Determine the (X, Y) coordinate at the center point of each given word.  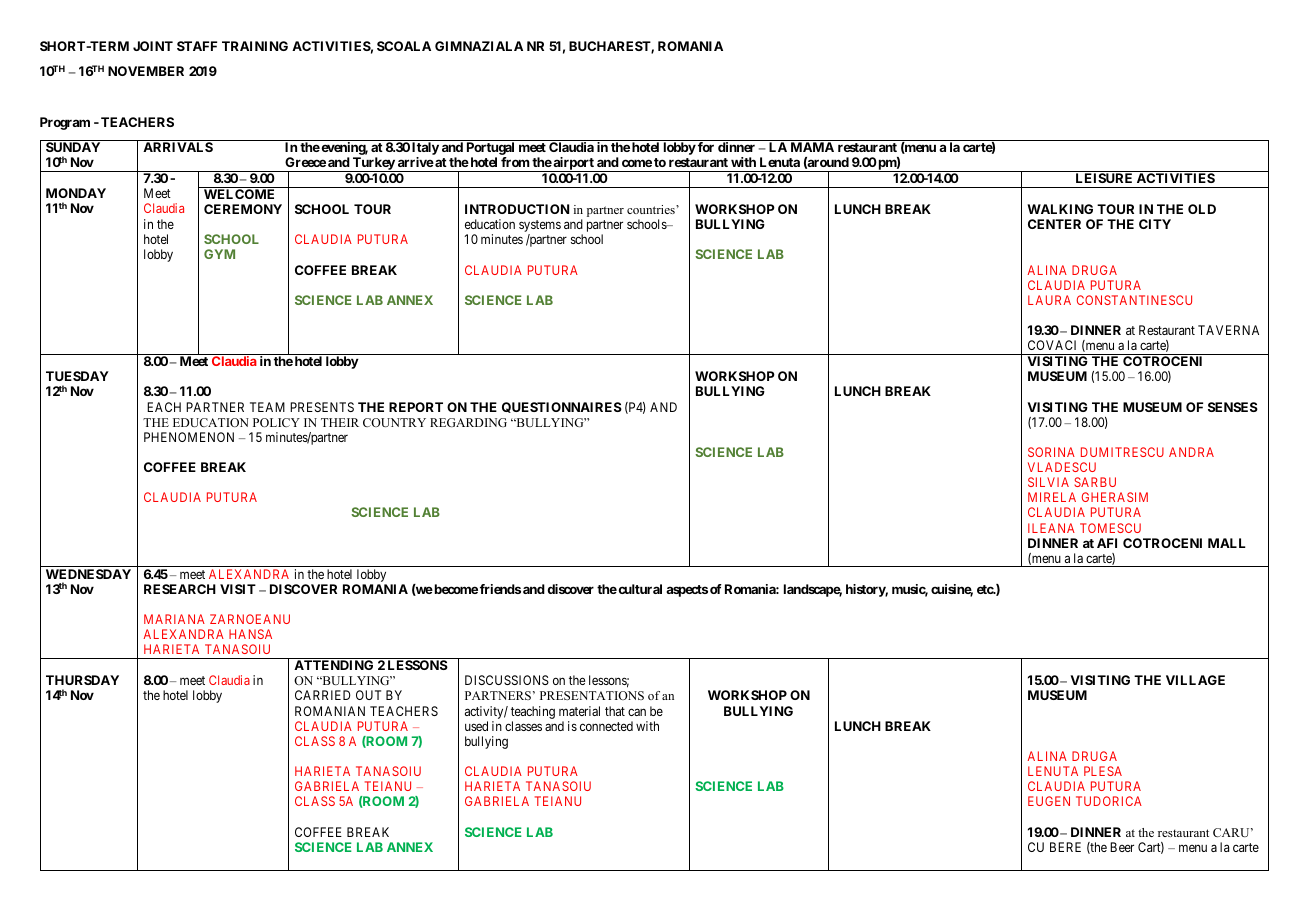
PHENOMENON (189, 437)
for (706, 147)
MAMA (812, 147)
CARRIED (323, 695)
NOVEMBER (146, 71)
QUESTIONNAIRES (562, 407)
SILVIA (1048, 482)
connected (606, 726)
